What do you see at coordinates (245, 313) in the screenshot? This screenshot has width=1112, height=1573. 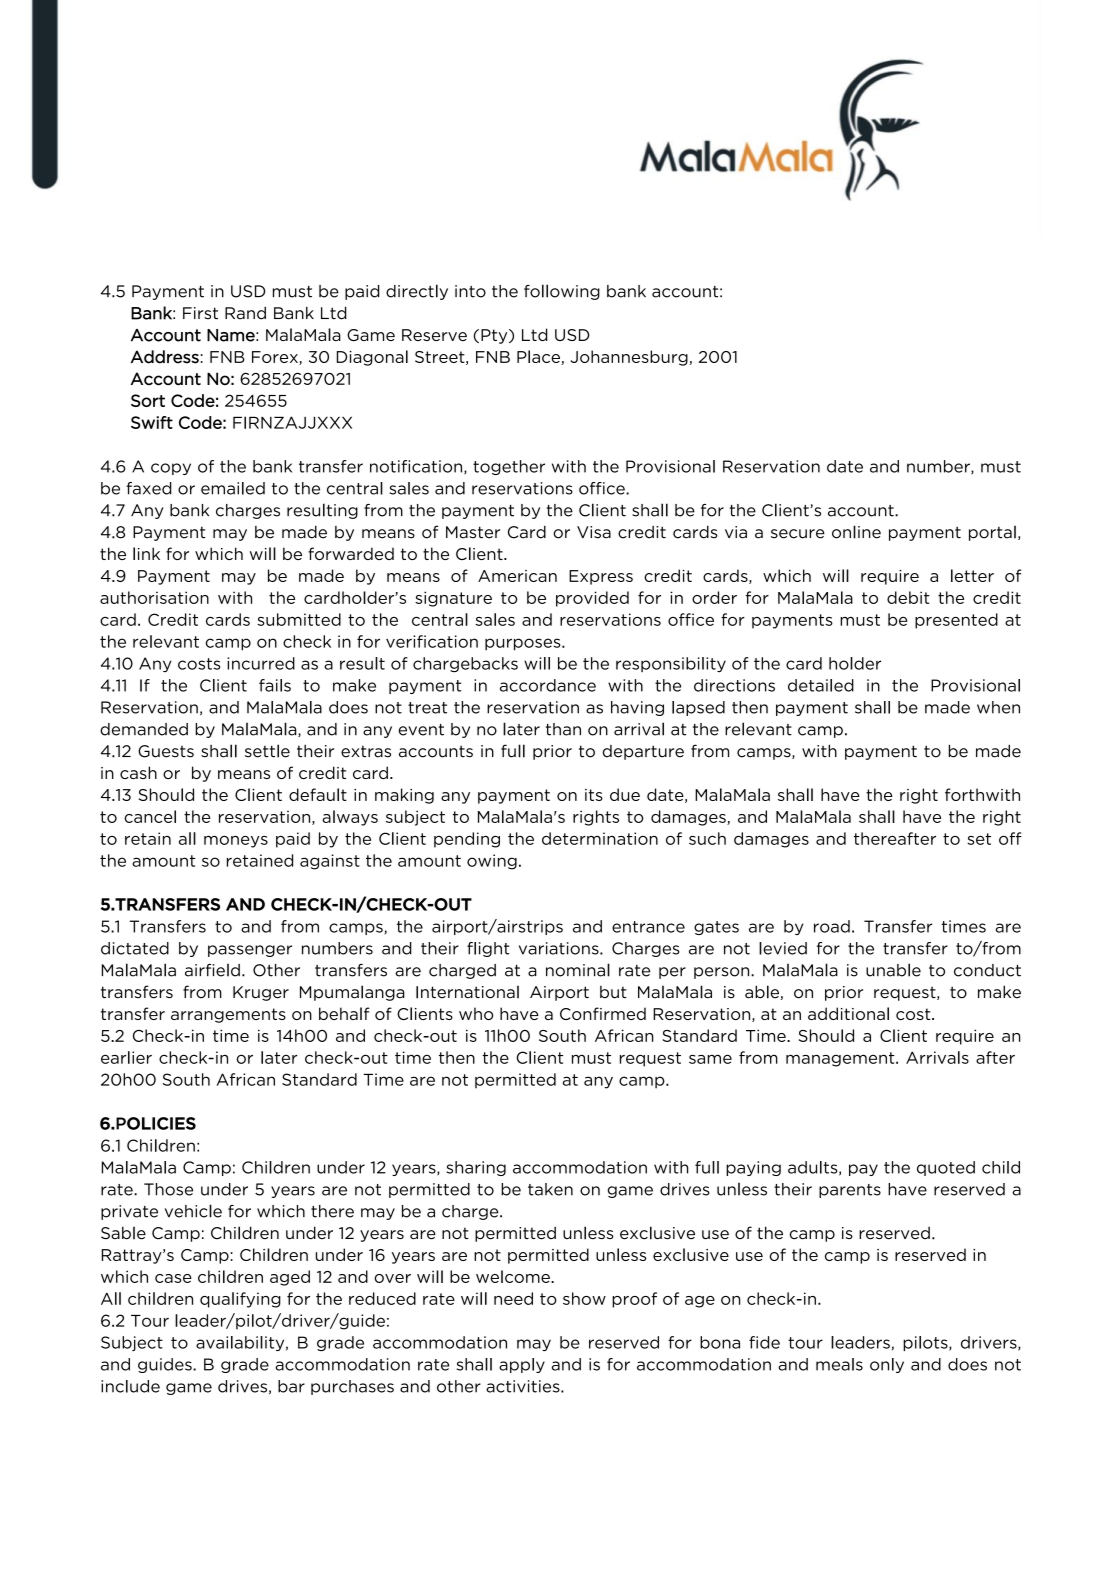 I see `Rand` at bounding box center [245, 313].
